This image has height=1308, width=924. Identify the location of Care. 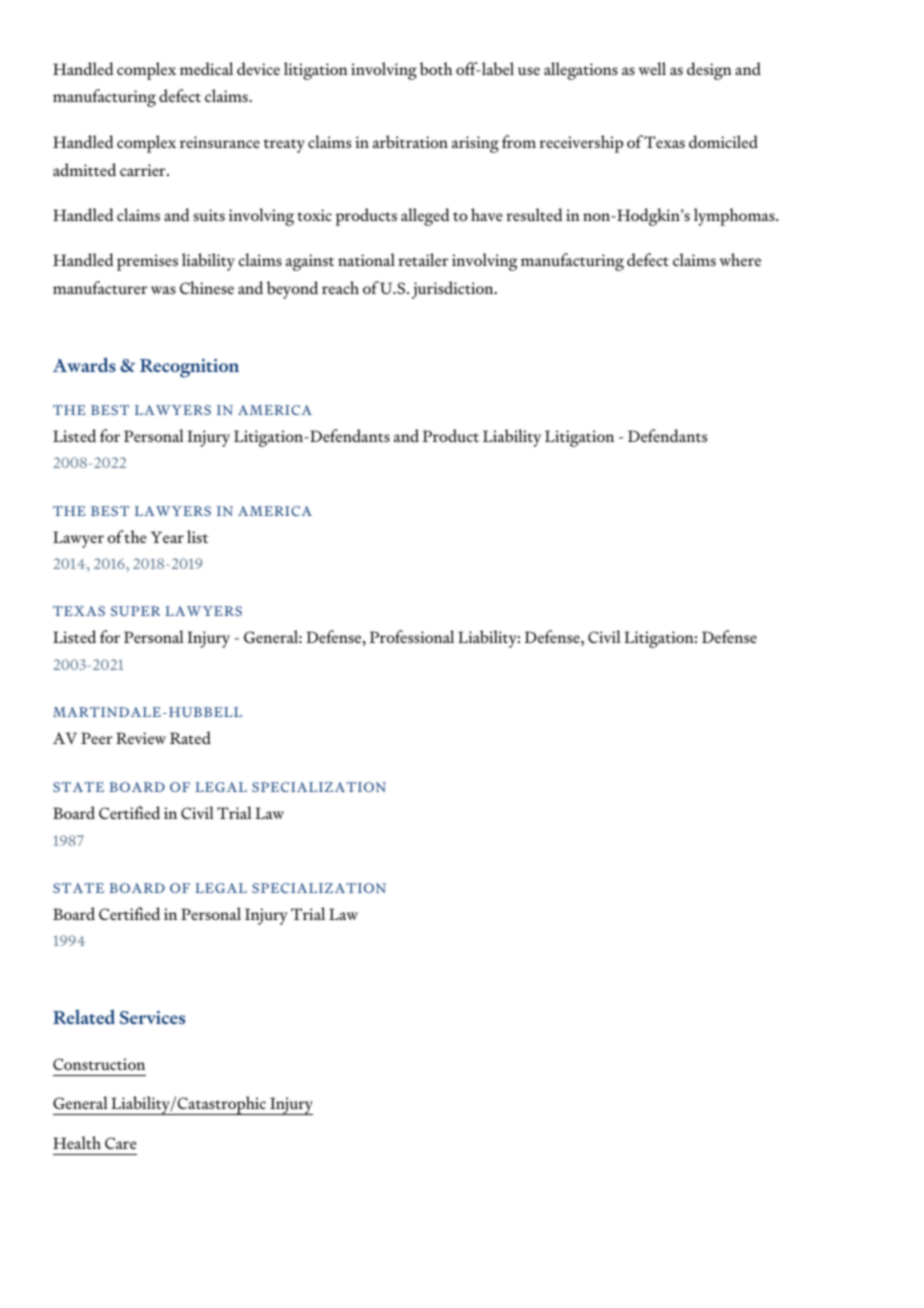
(121, 1143).
